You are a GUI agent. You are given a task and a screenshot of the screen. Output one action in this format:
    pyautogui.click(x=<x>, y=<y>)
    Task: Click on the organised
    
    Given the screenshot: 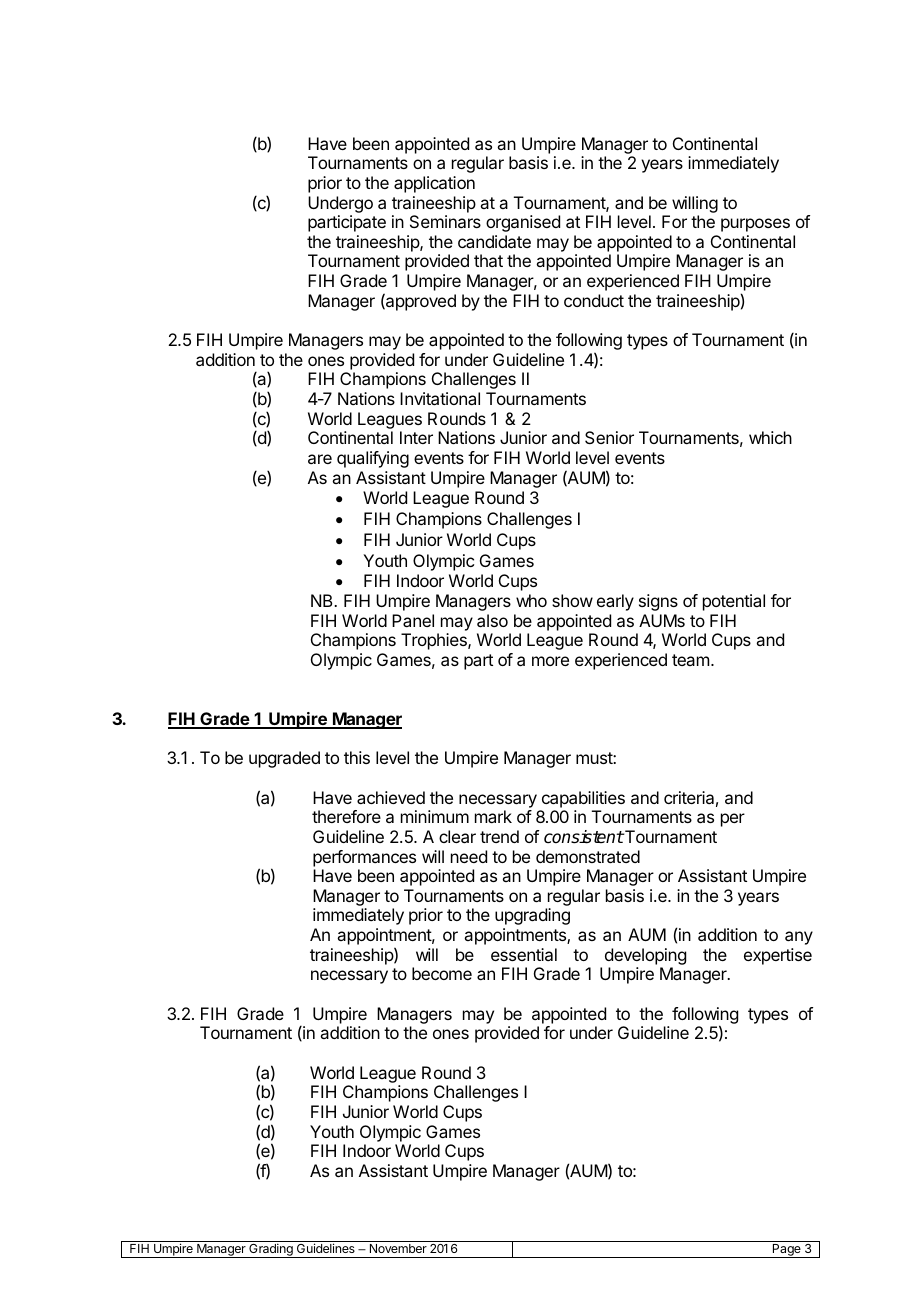 What is the action you would take?
    pyautogui.click(x=523, y=223)
